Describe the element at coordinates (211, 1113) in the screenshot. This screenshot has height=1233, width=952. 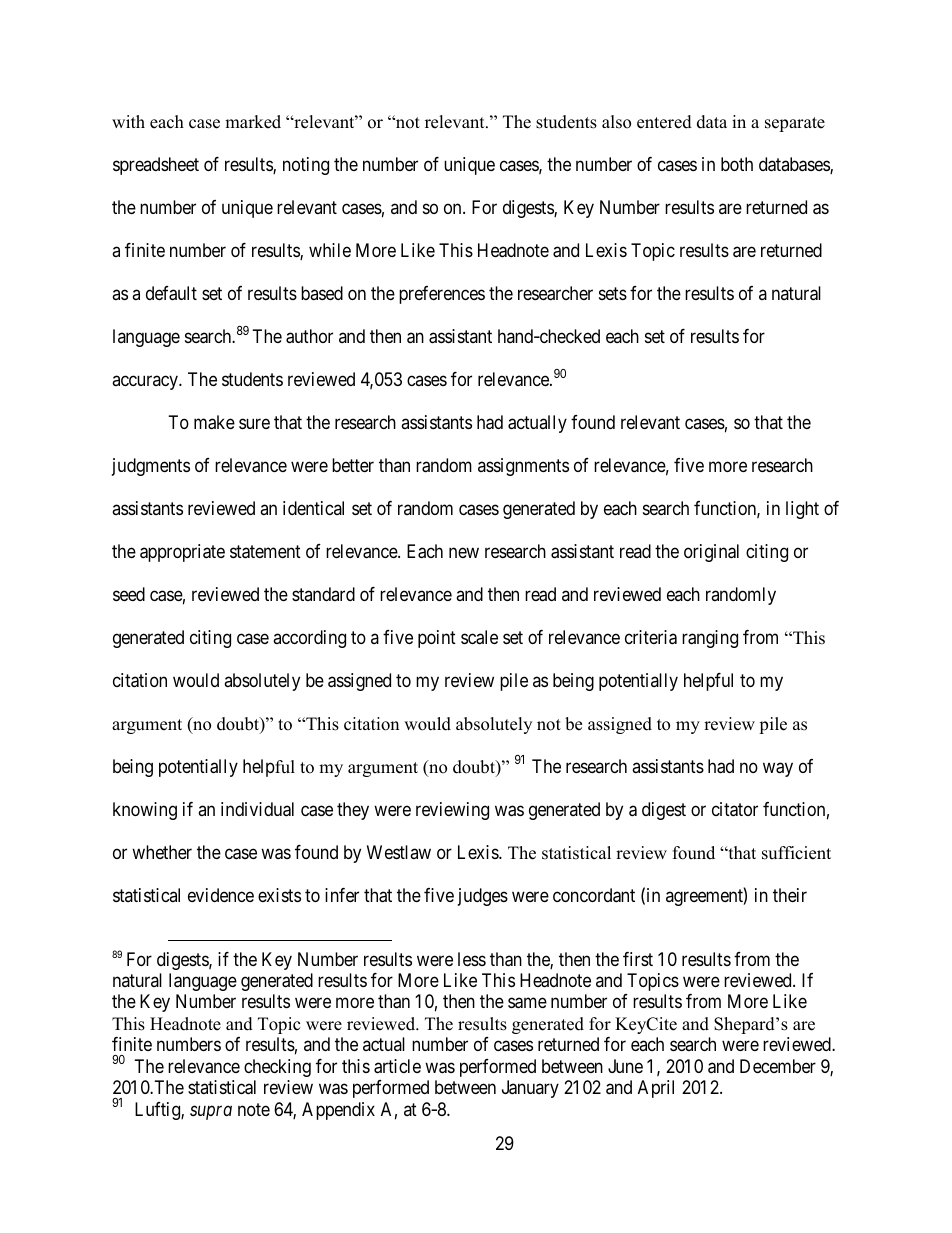
I see `supra` at that location.
